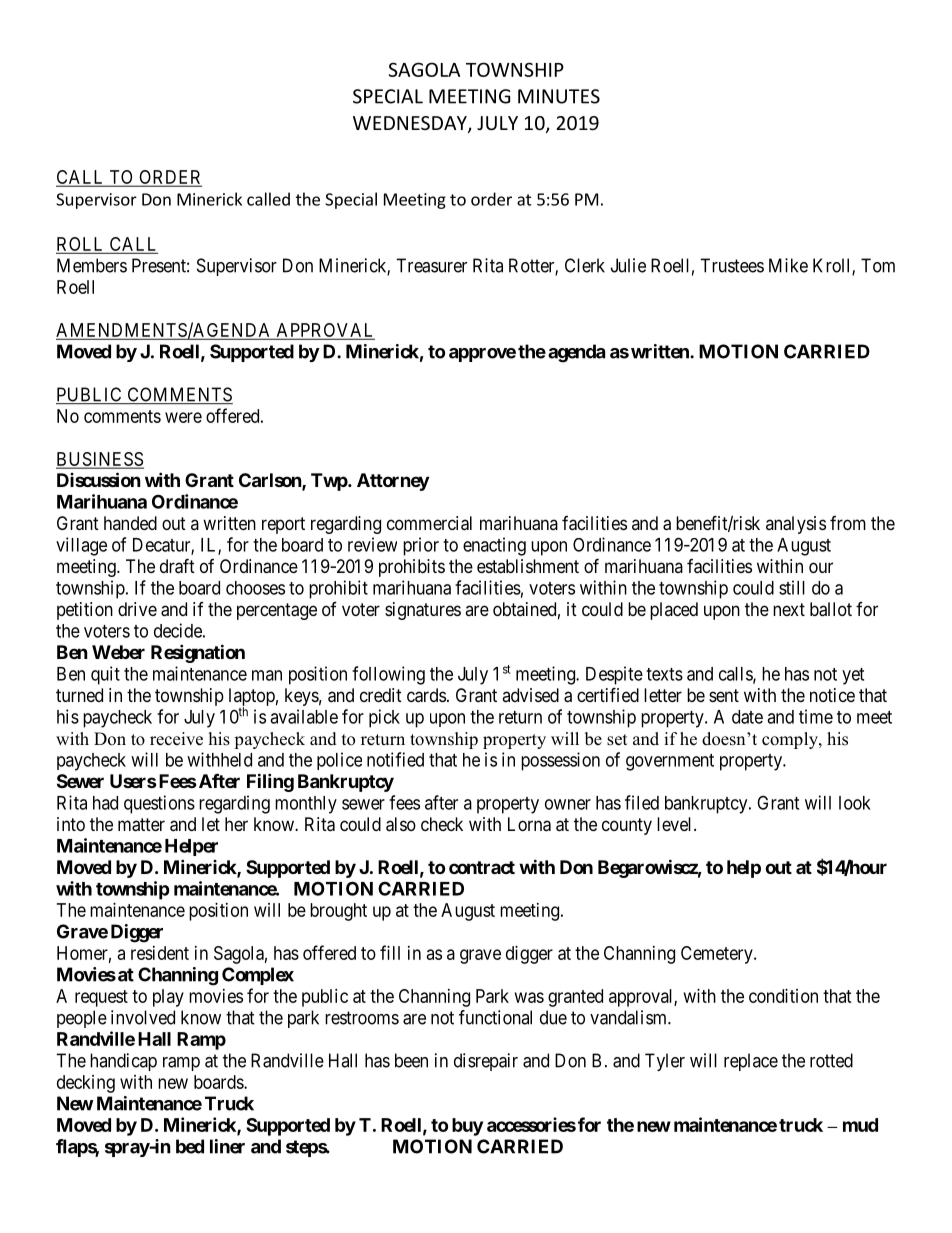 Image resolution: width=952 pixels, height=1233 pixels. What do you see at coordinates (791, 740) in the screenshot?
I see `comply` at bounding box center [791, 740].
